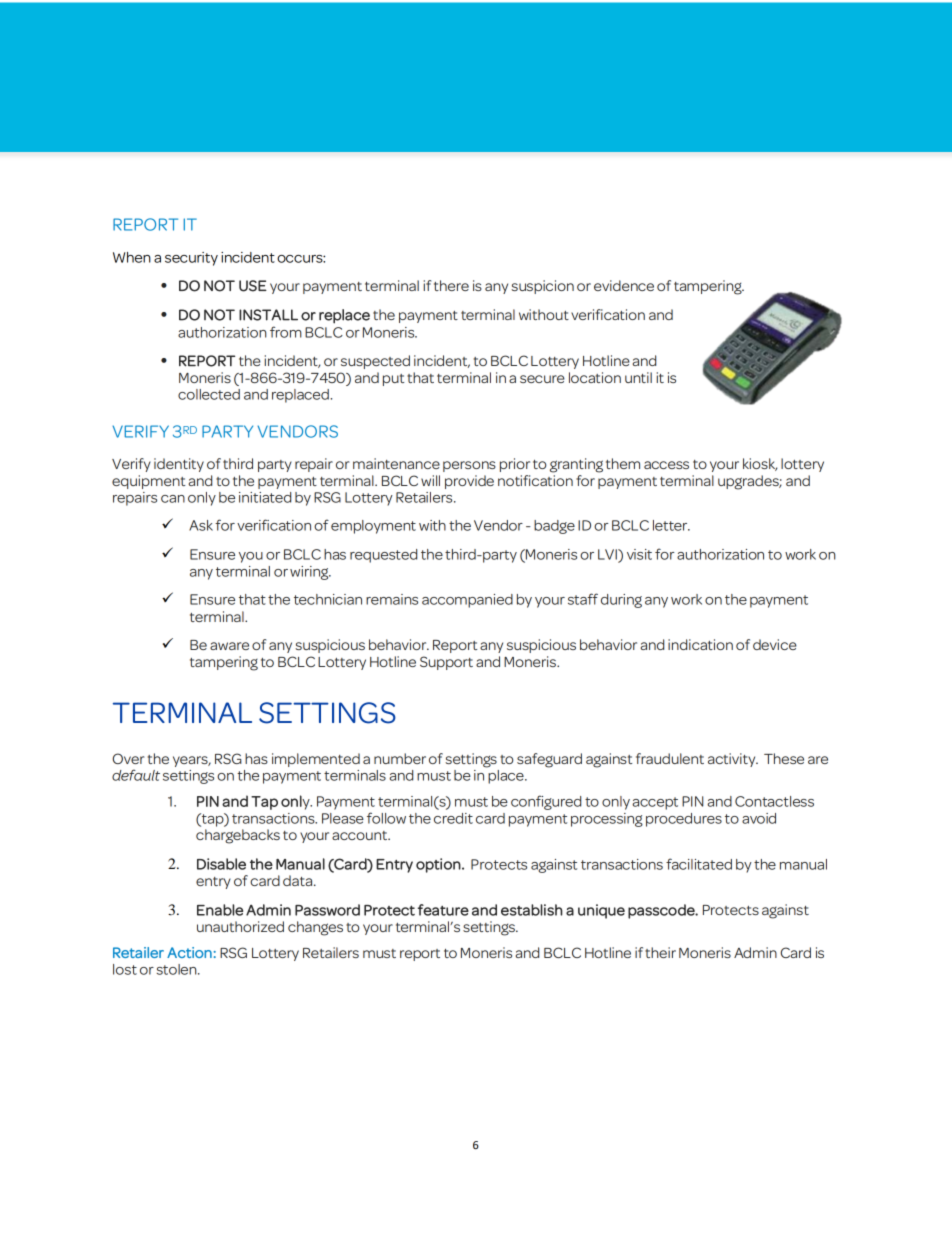 The width and height of the document is (952, 1233). What do you see at coordinates (178, 969) in the document?
I see `stolen` at bounding box center [178, 969].
